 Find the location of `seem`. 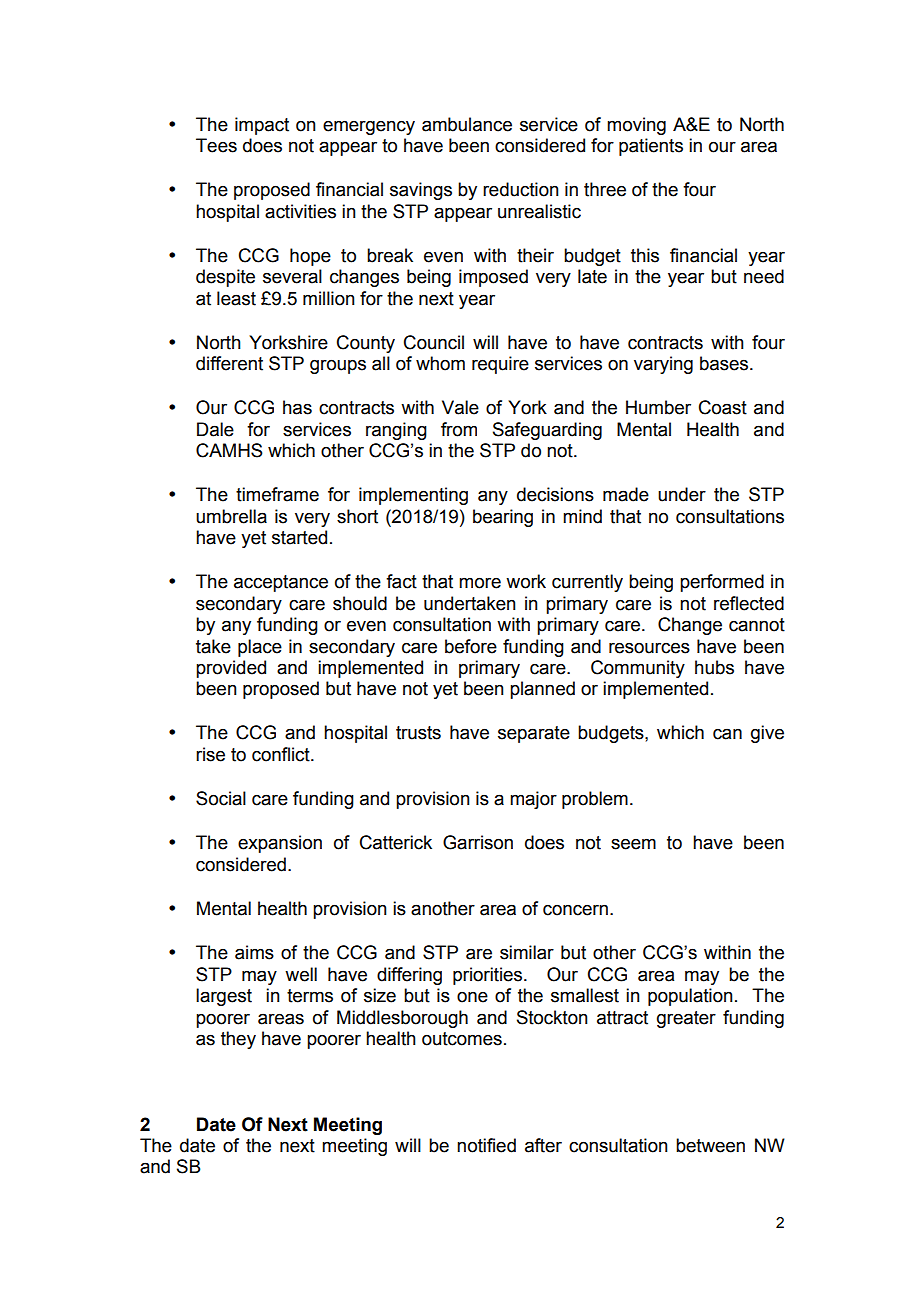

seem is located at coordinates (633, 844).
